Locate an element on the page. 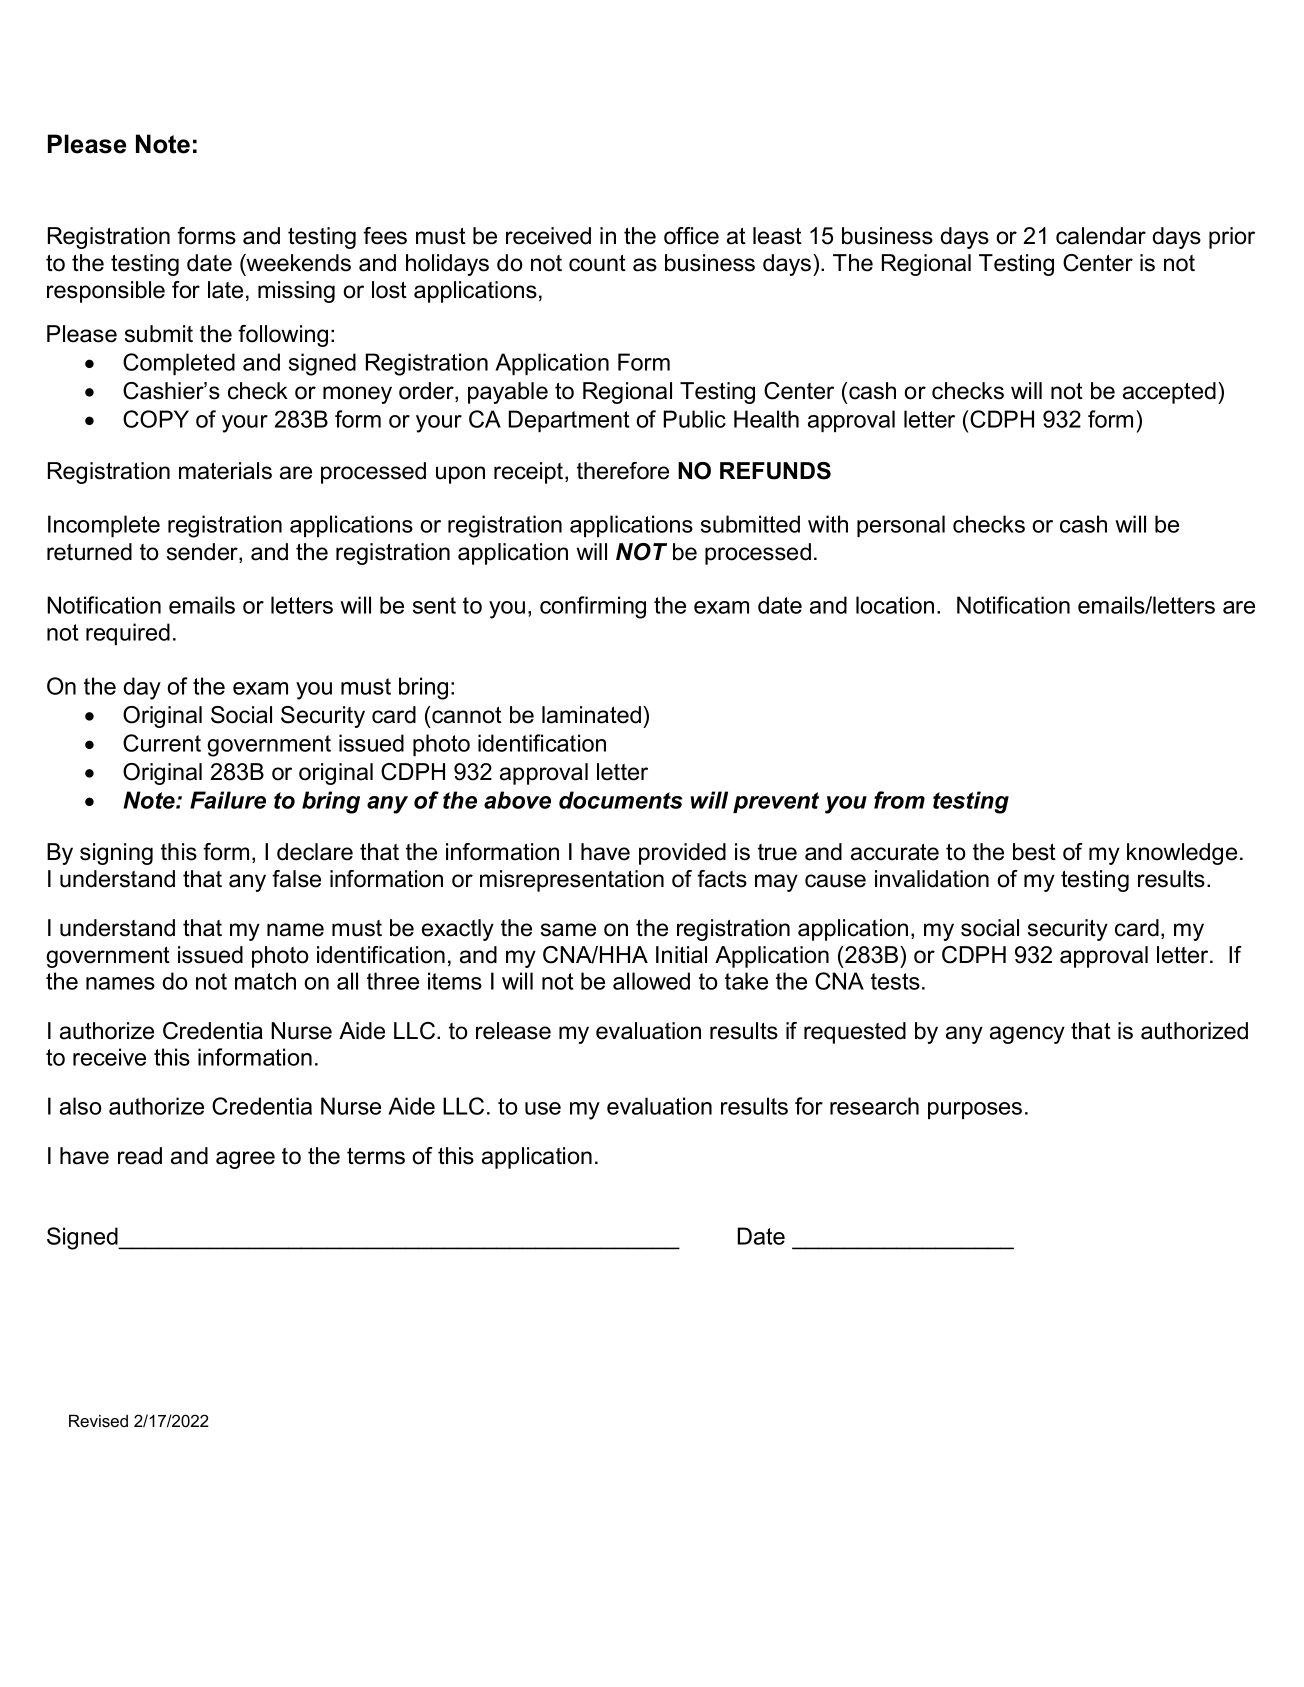 The image size is (1304, 1687). required is located at coordinates (128, 634).
